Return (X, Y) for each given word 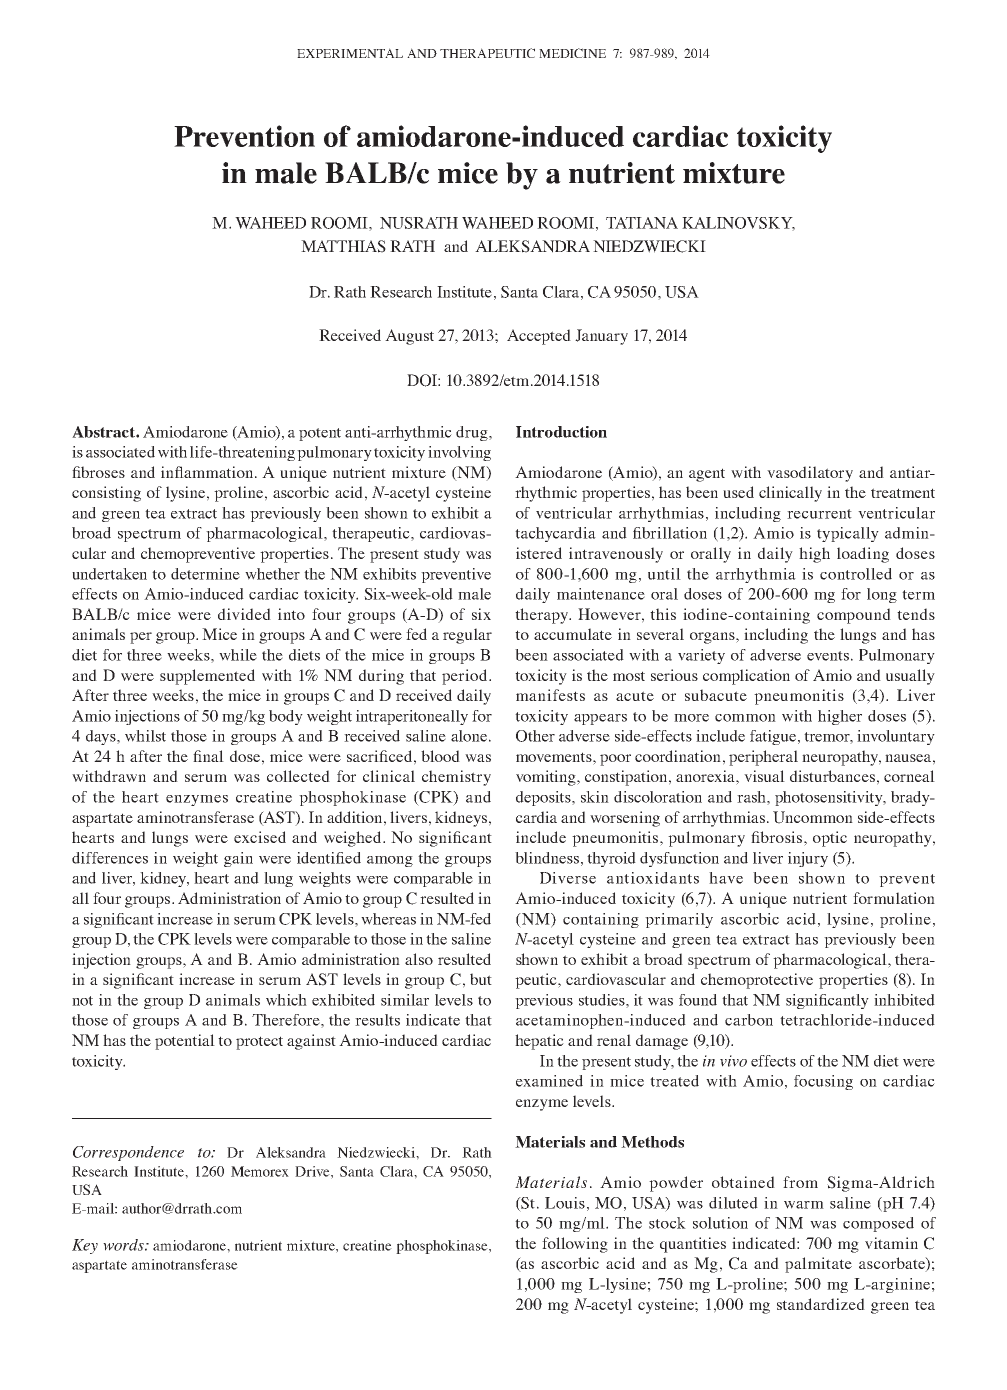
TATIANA (642, 223)
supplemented (207, 677)
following (575, 1245)
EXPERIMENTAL (350, 53)
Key (85, 1246)
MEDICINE (572, 53)
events (828, 656)
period (466, 677)
